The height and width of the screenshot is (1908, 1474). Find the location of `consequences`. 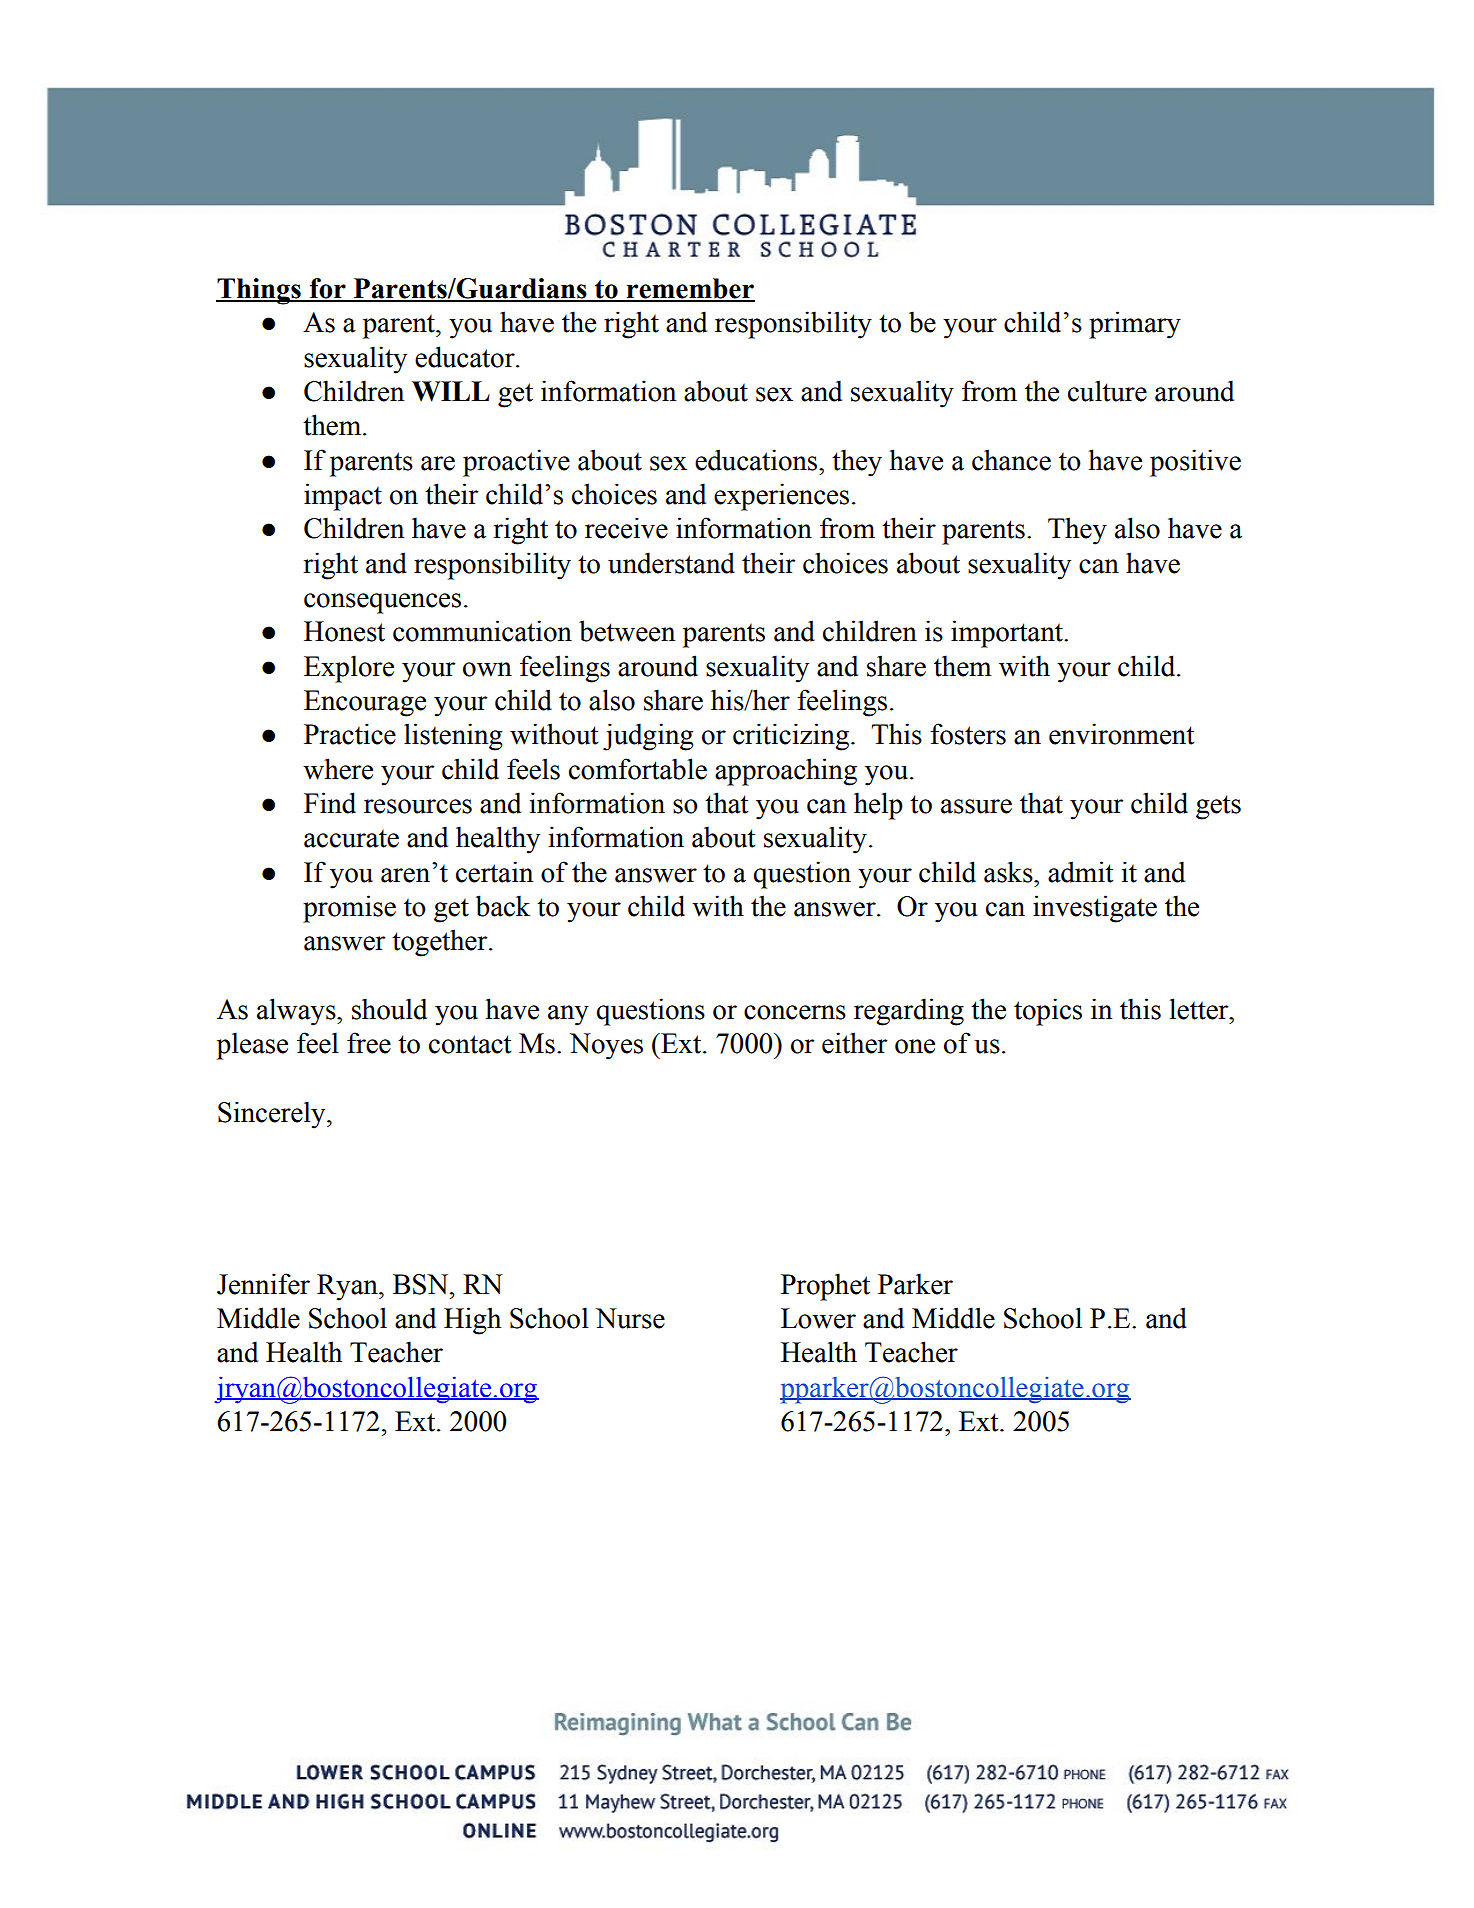

consequences is located at coordinates (382, 603).
